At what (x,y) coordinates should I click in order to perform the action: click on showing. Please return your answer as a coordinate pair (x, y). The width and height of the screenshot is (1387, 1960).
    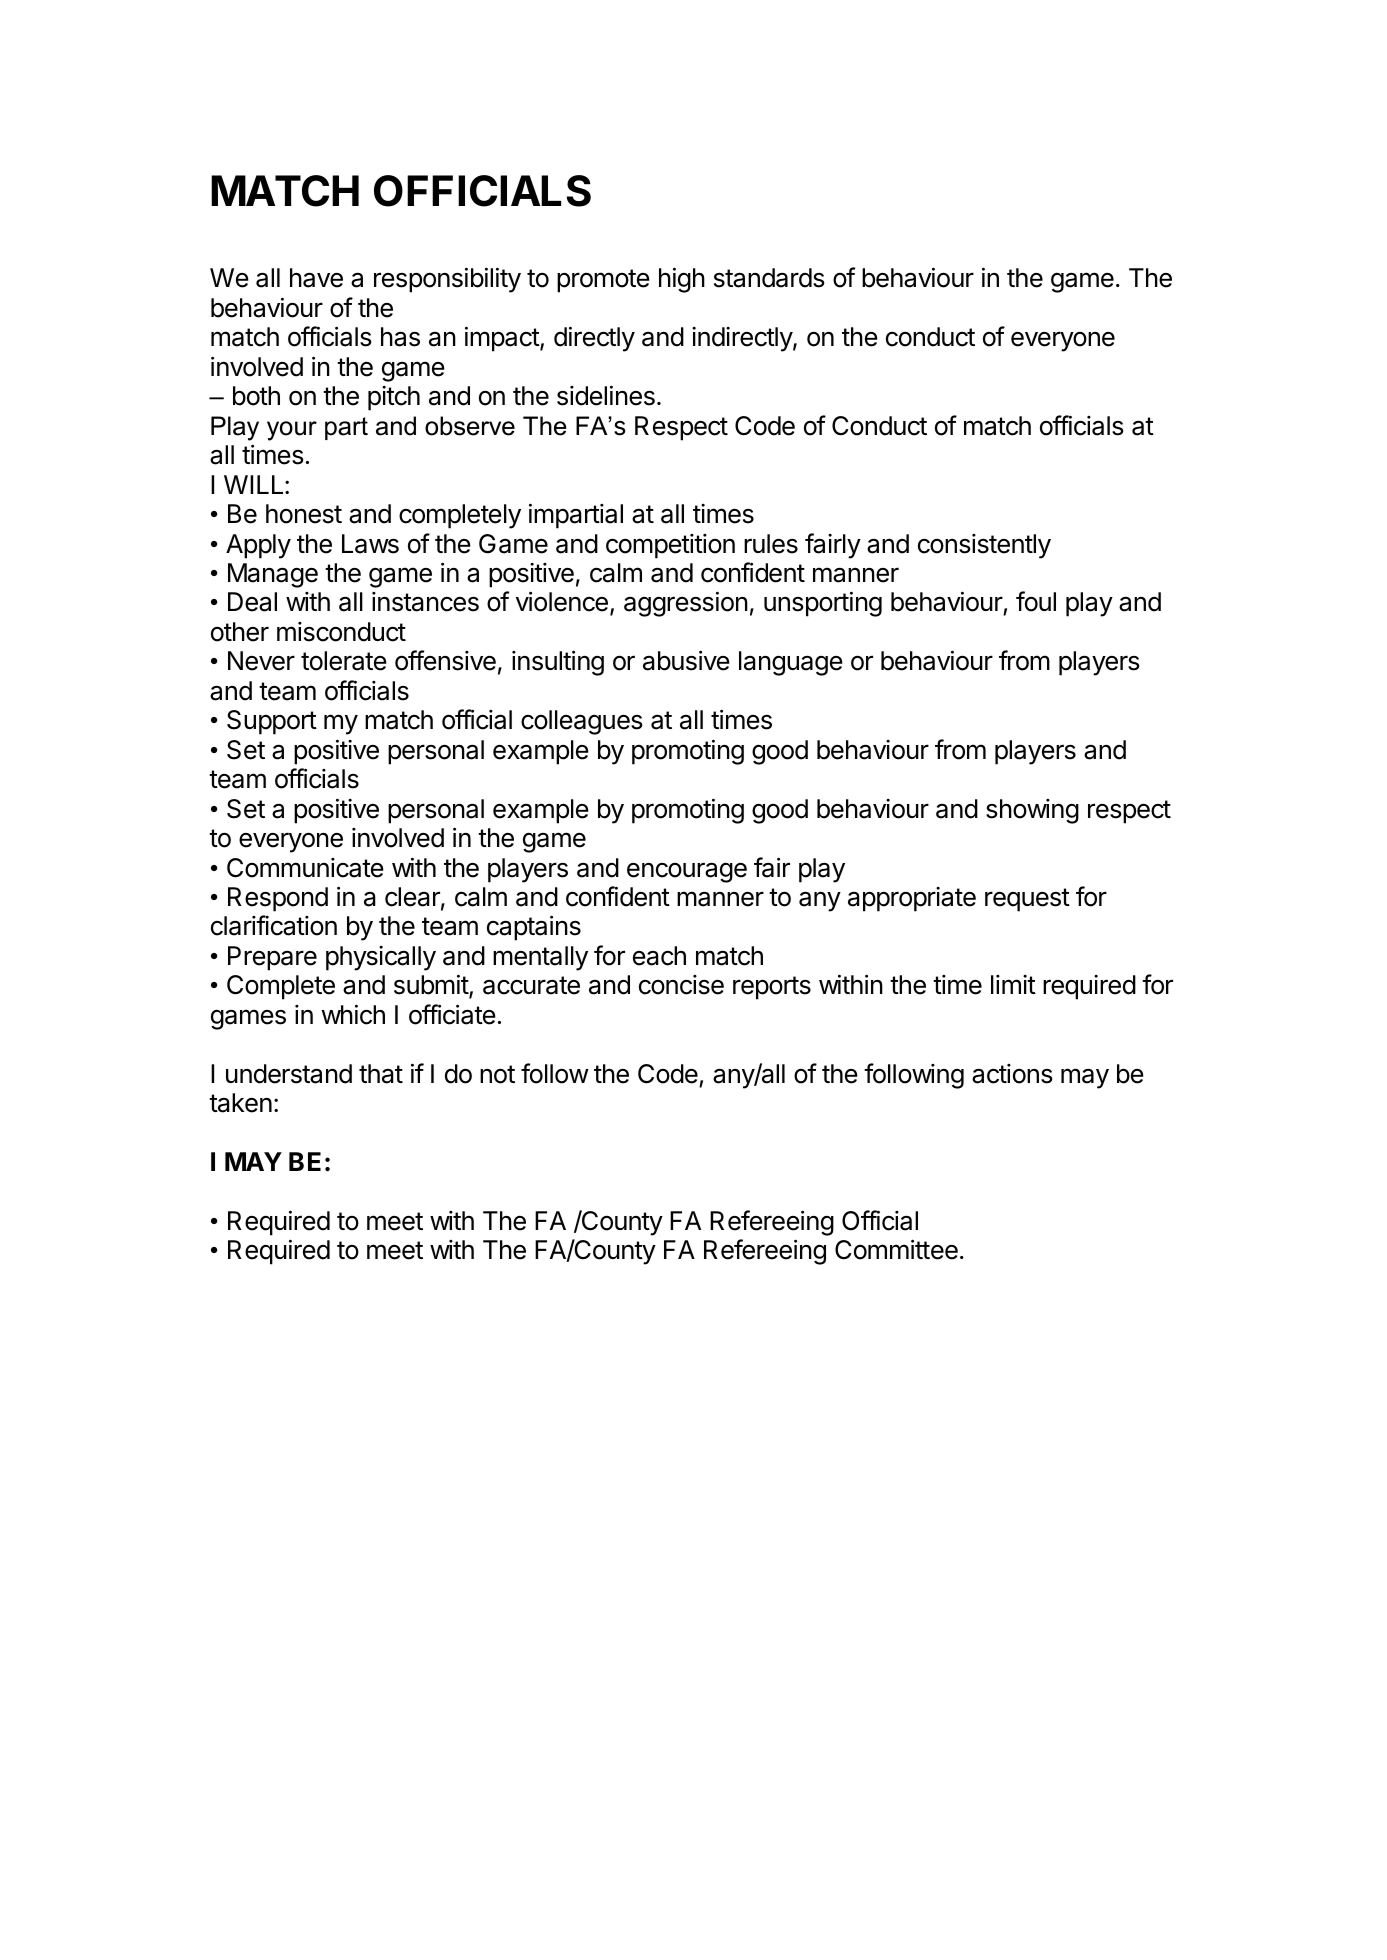
    Looking at the image, I should click on (1032, 811).
